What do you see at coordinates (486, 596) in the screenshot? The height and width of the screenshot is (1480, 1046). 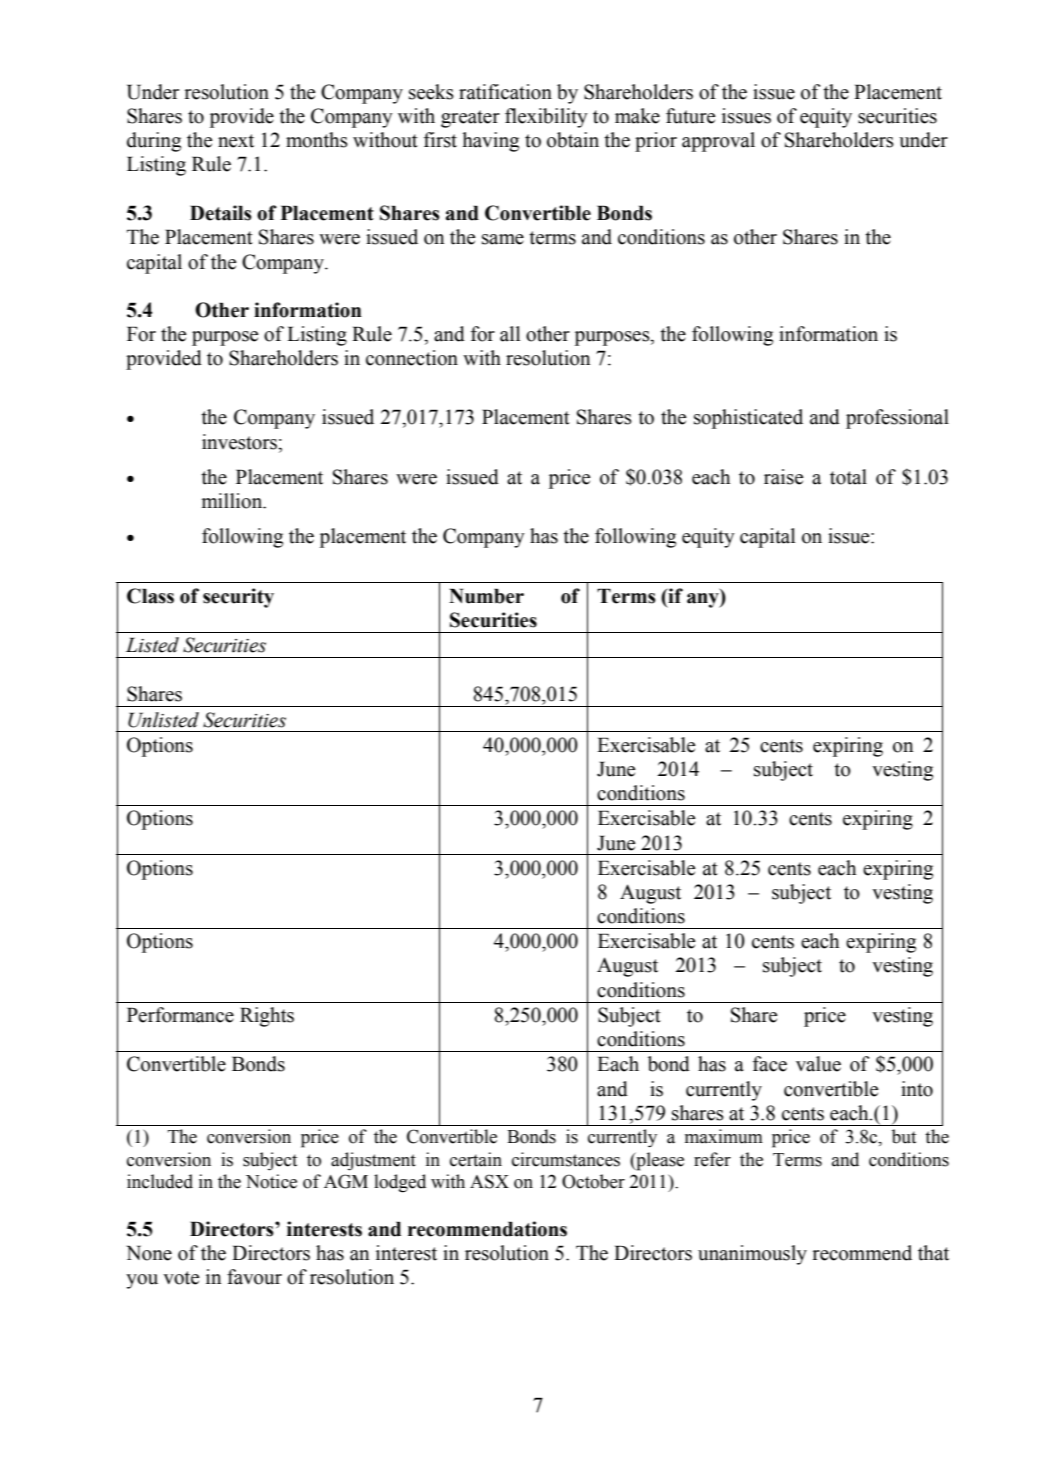 I see `Number` at bounding box center [486, 596].
